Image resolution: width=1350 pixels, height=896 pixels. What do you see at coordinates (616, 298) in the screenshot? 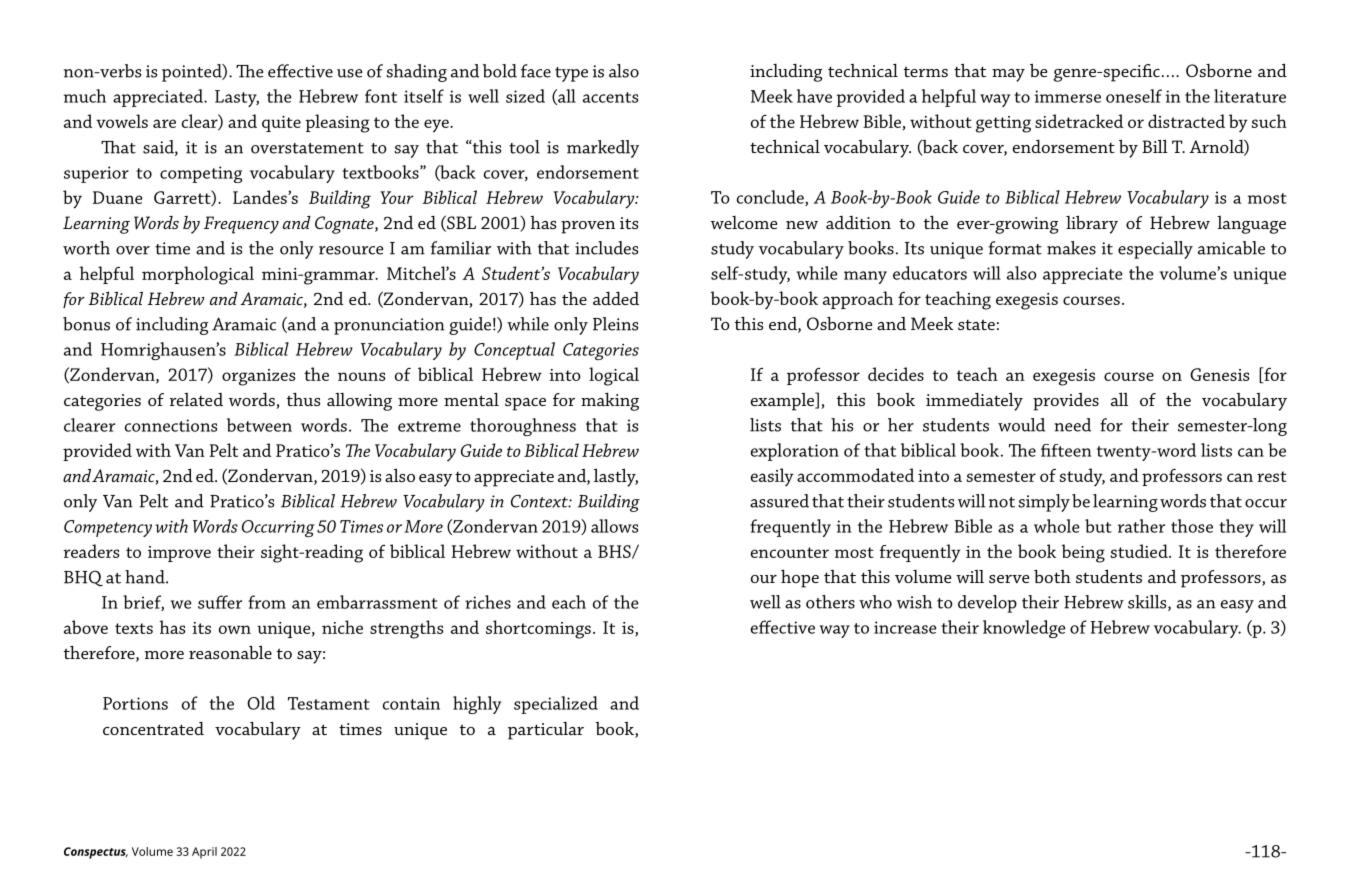
I see `added` at bounding box center [616, 298].
